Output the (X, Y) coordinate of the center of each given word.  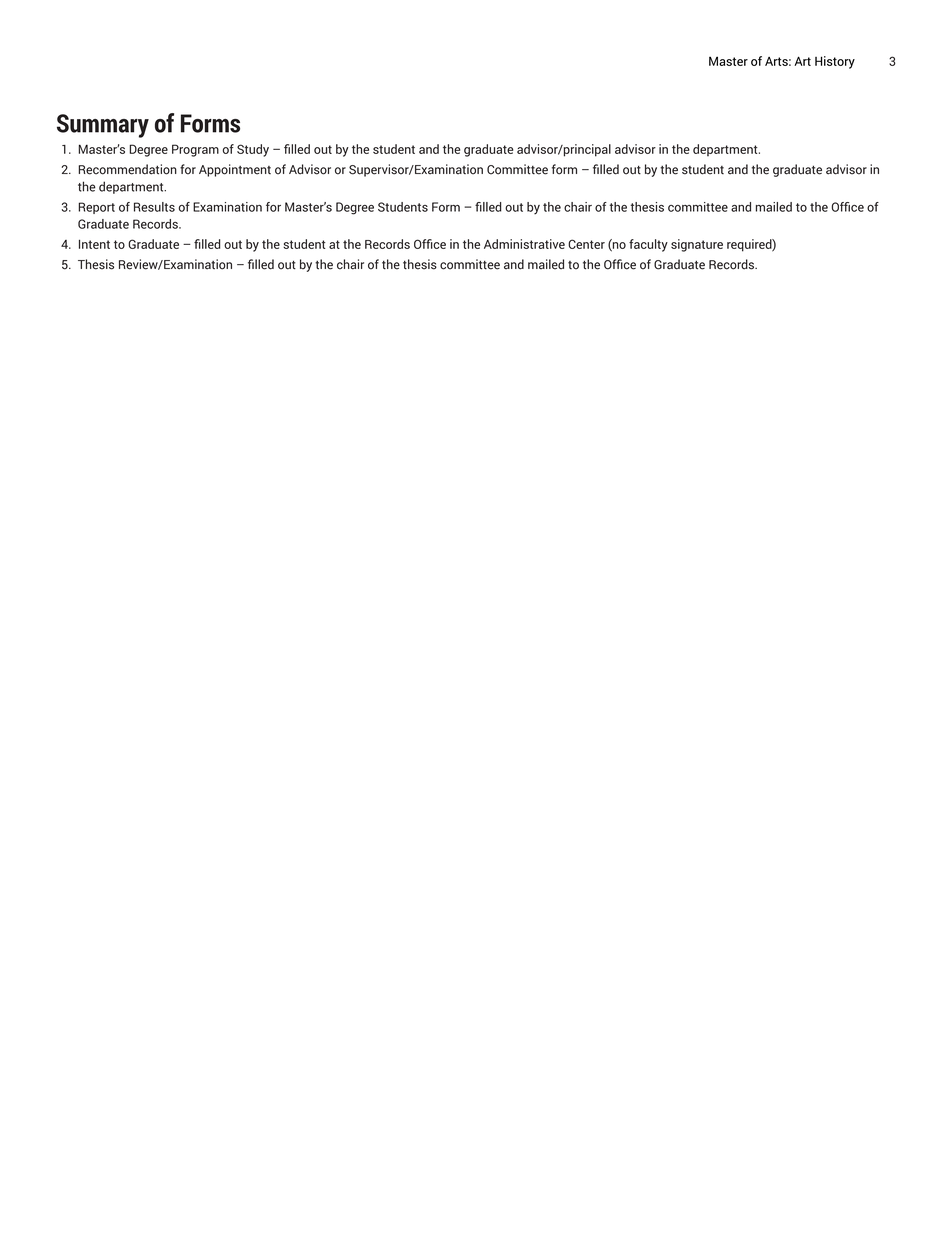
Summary (103, 126)
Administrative (524, 244)
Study (253, 150)
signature (697, 245)
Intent (94, 244)
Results (154, 207)
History (835, 62)
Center (586, 244)
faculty (648, 245)
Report (96, 208)
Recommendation (128, 169)
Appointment (235, 170)
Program (195, 150)
